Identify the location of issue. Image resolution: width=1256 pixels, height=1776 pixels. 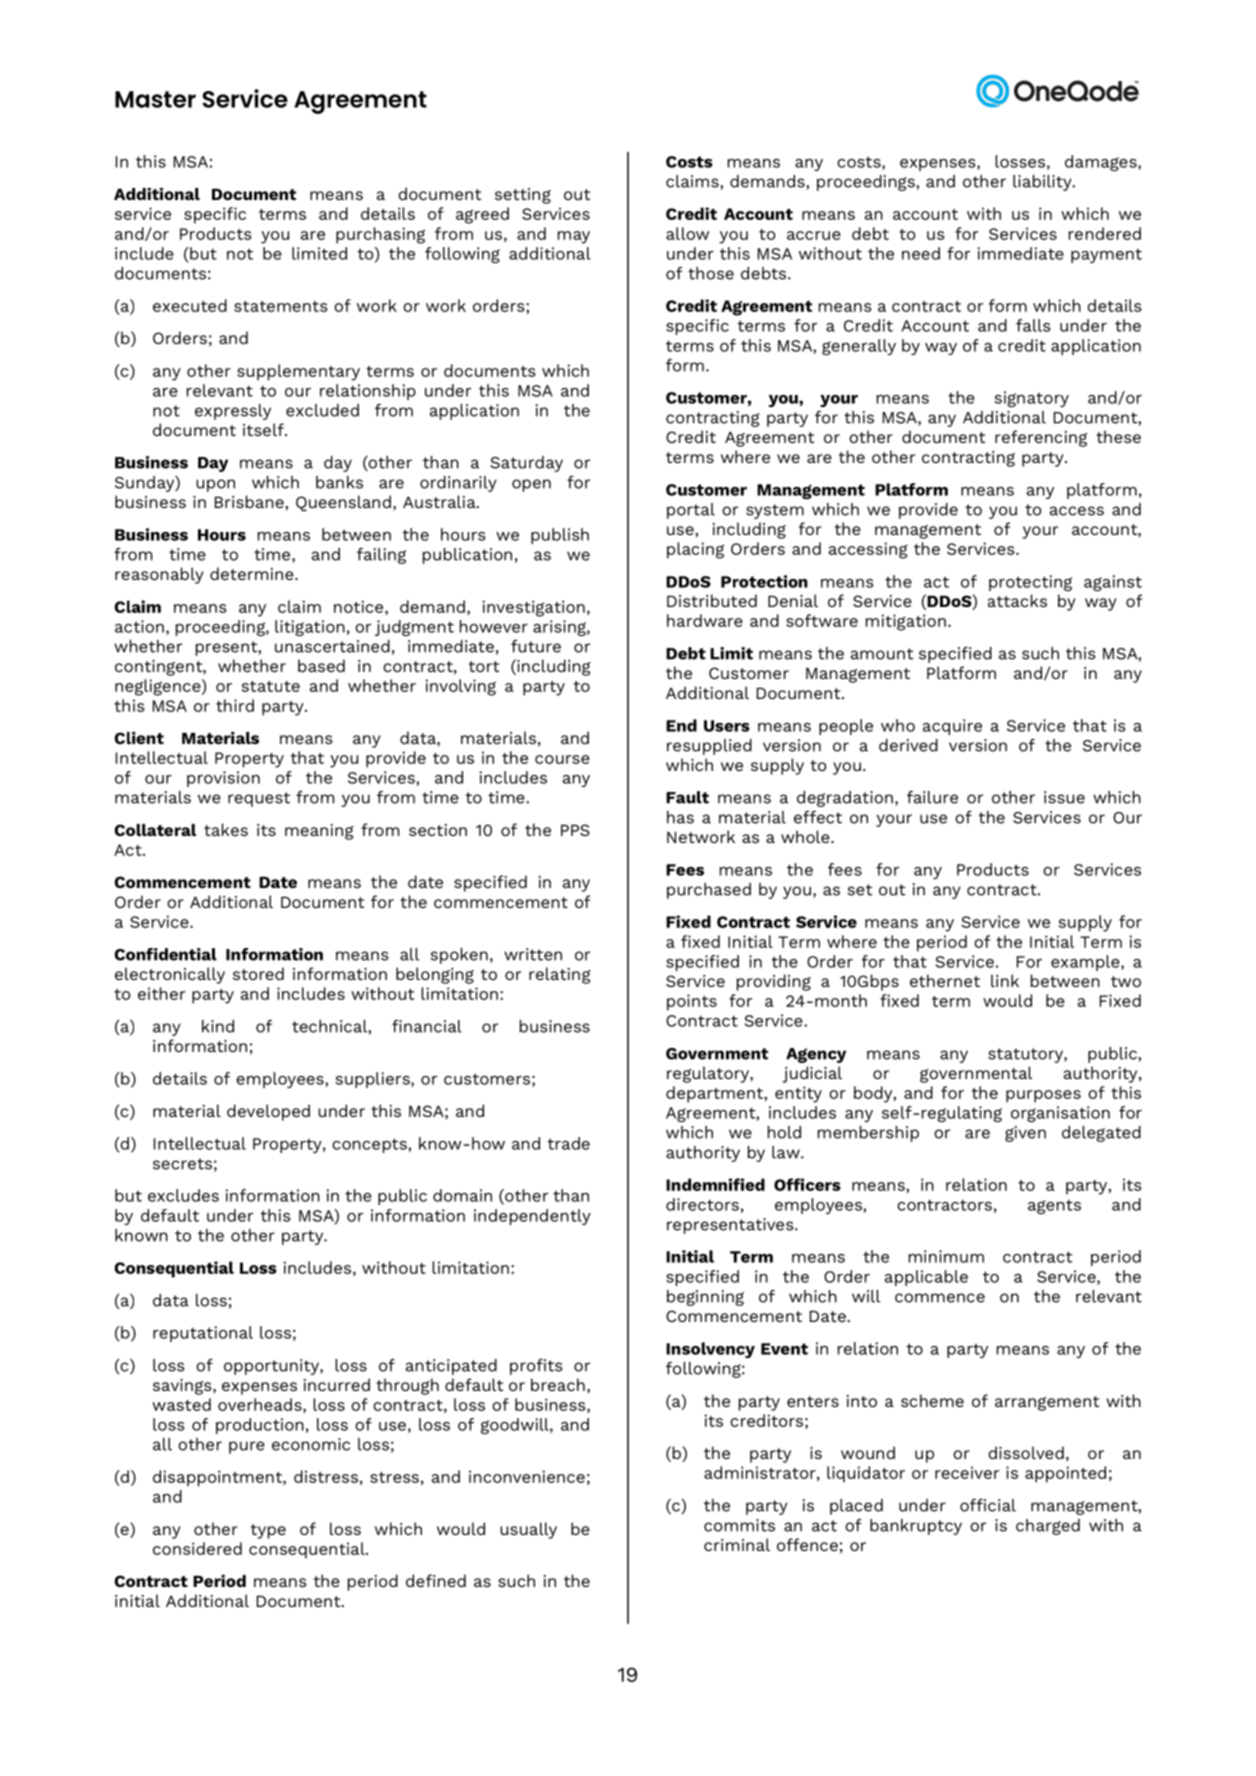
(1064, 797).
